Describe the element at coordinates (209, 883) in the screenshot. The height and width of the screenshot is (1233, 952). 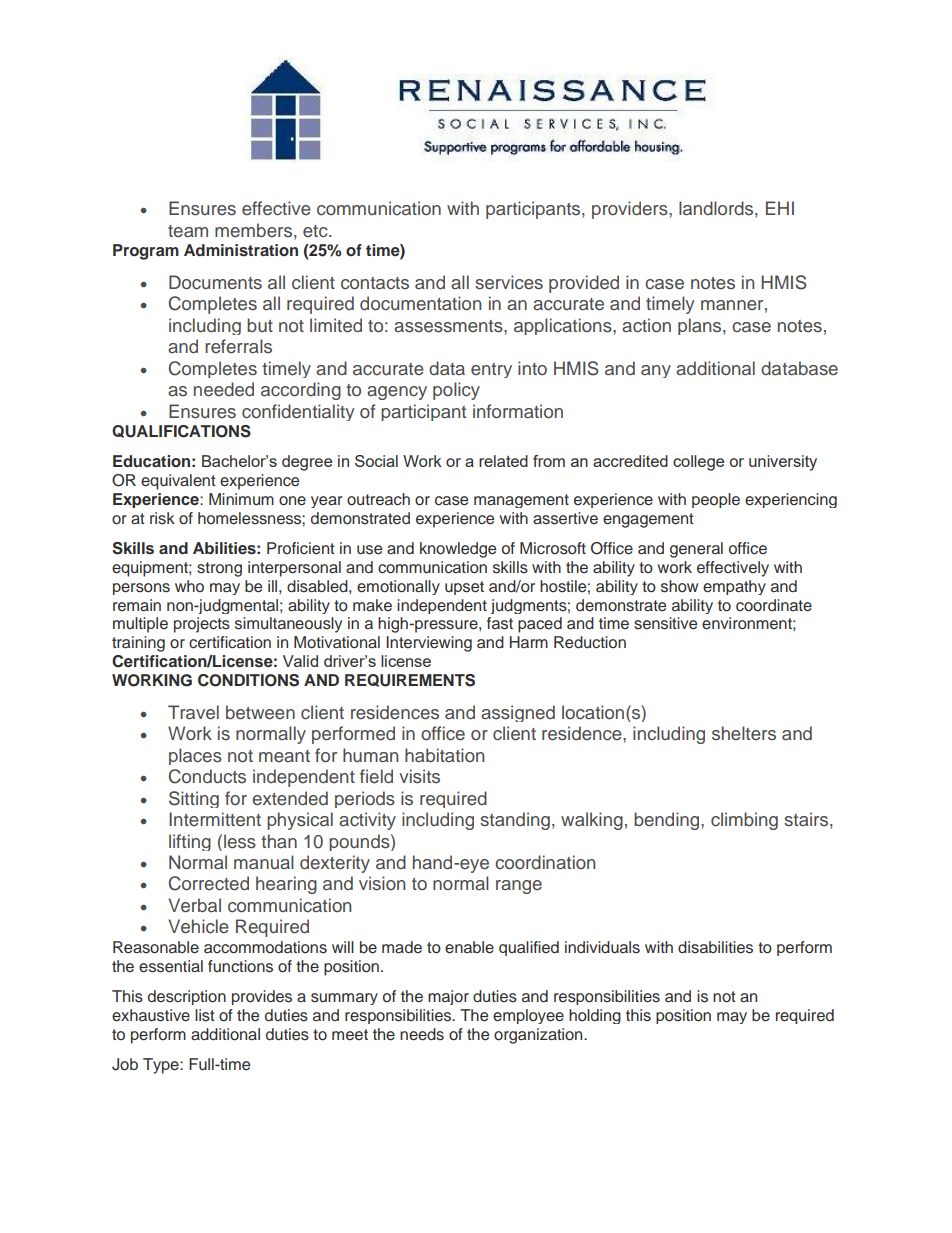
I see `Corrected` at that location.
